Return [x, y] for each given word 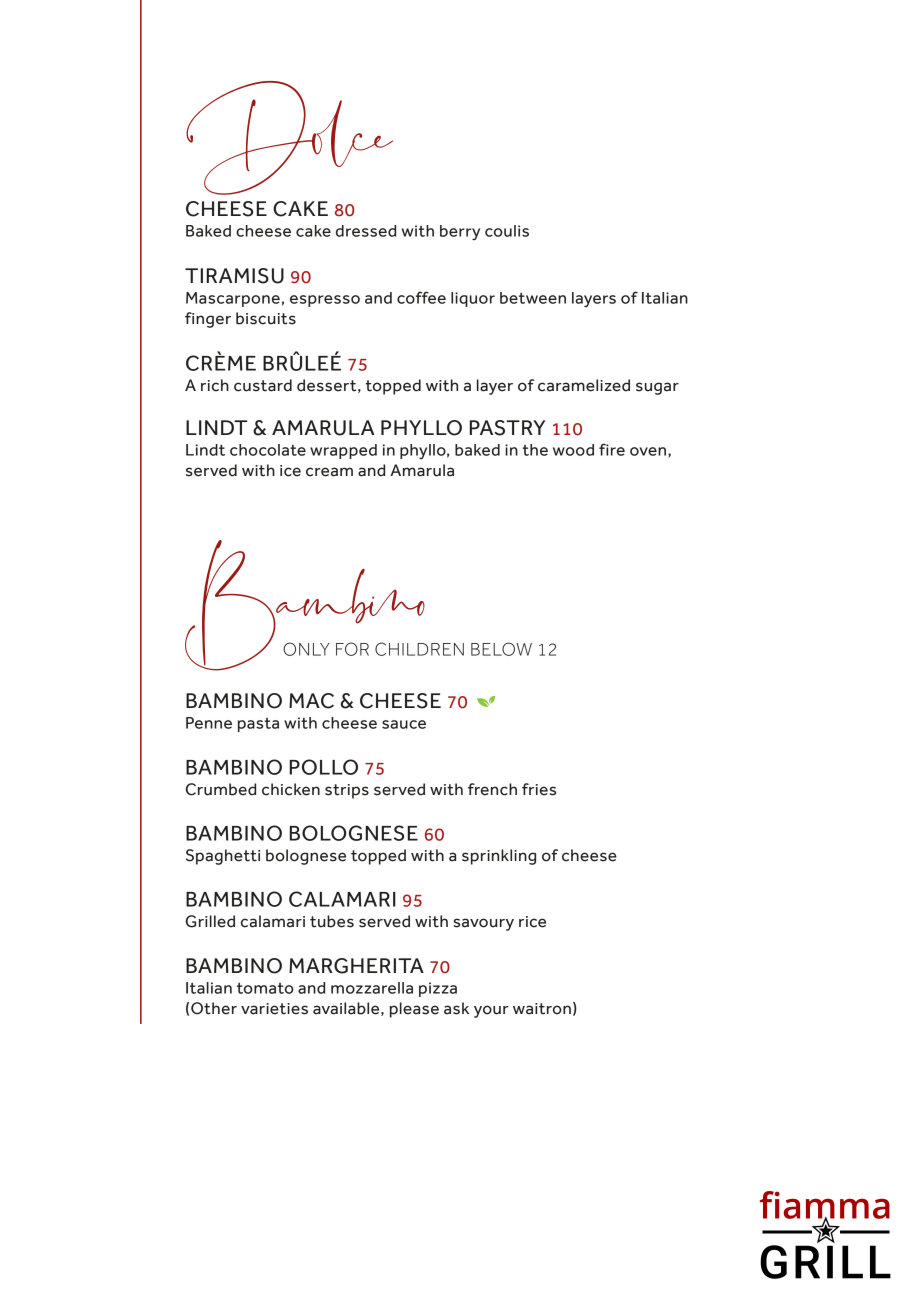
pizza [438, 989]
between [533, 298]
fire [612, 449]
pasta [258, 725]
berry [460, 232]
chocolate [268, 450]
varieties [274, 1009]
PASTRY [507, 428]
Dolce [289, 138]
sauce [404, 724]
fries [539, 789]
